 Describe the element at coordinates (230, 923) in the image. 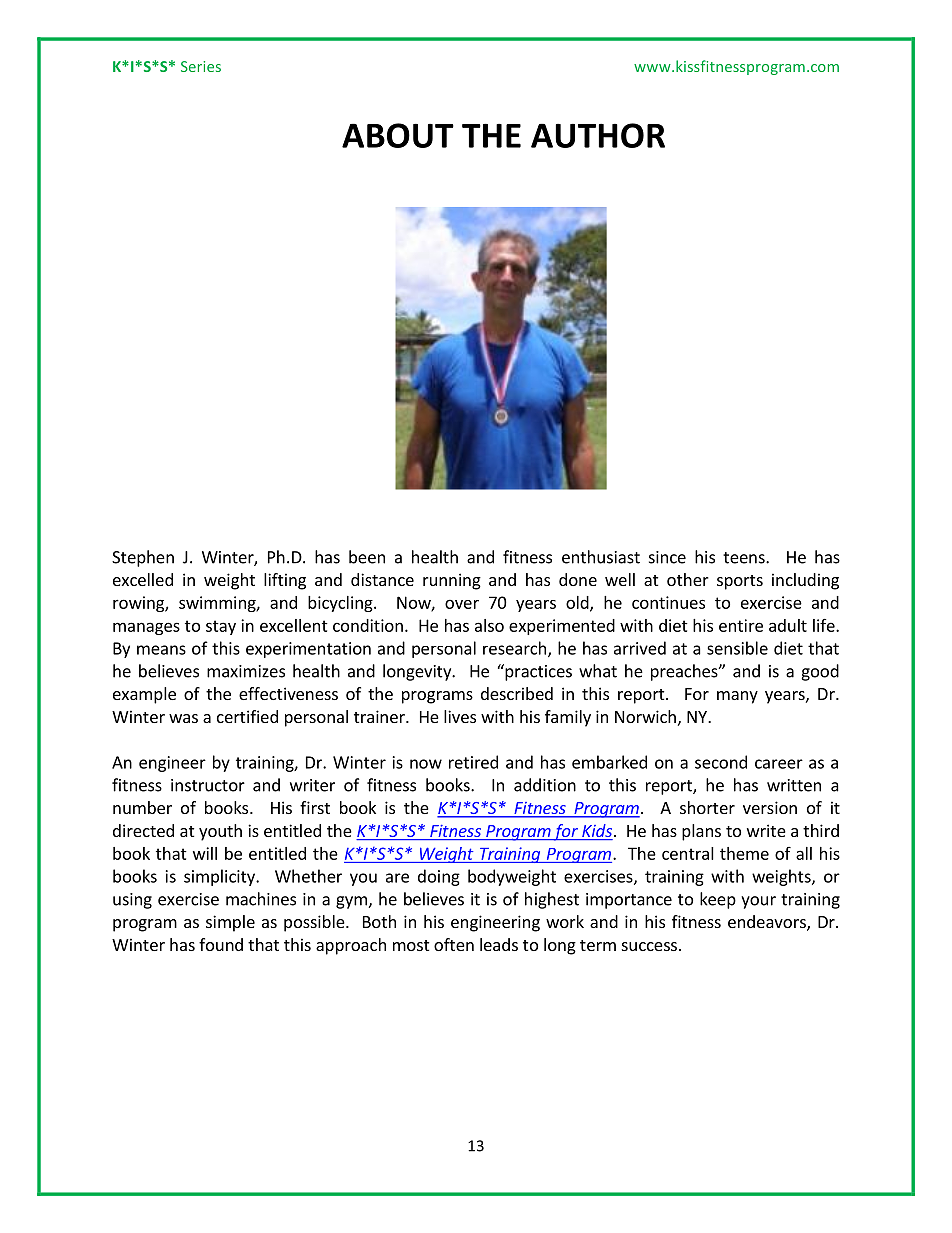

I see `simple` at that location.
